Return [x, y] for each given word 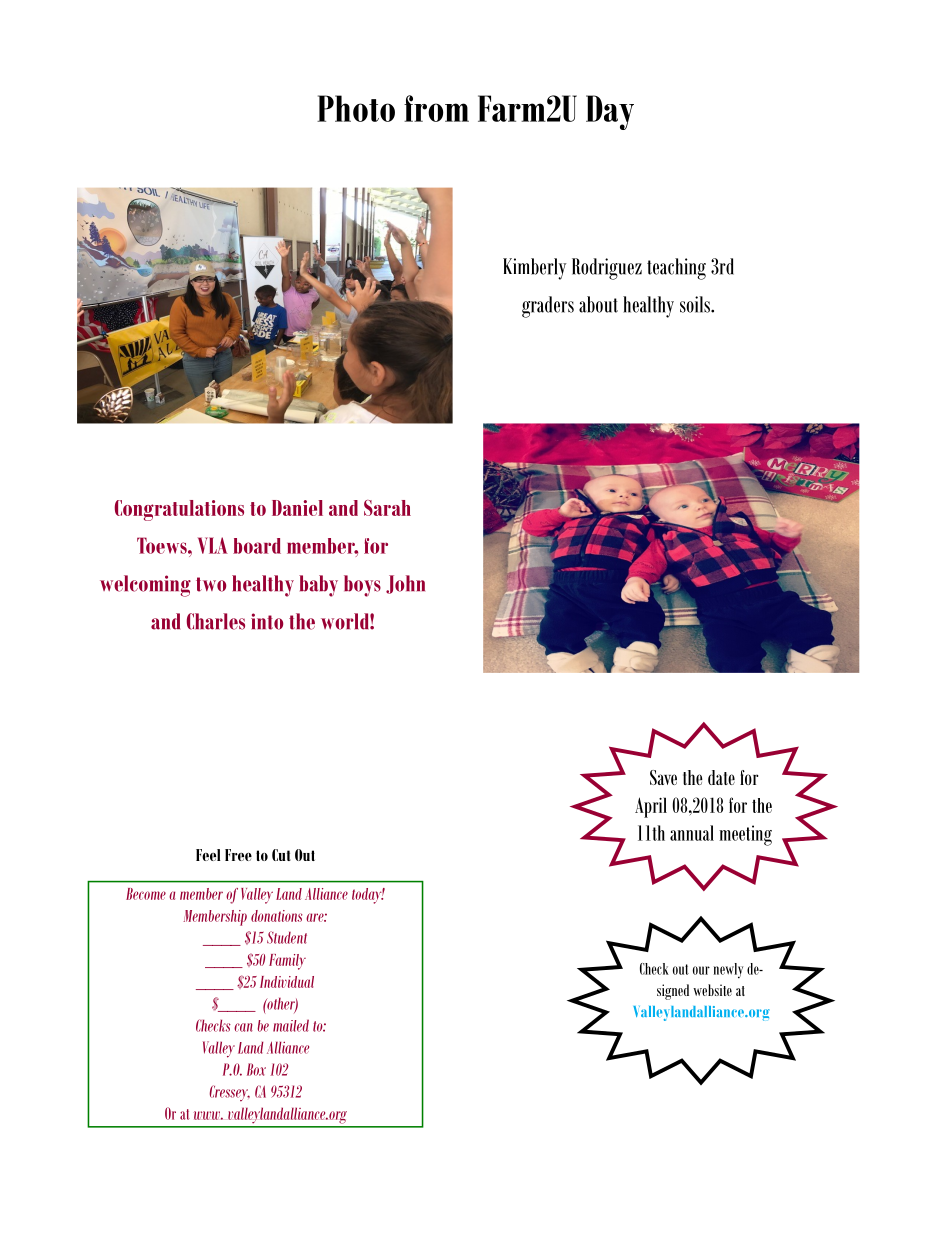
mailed [291, 1025]
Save [663, 777]
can [243, 1027]
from [436, 108]
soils [696, 304]
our [701, 970]
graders [548, 307]
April [651, 807]
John [405, 584]
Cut [281, 855]
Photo [356, 108]
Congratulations [179, 510]
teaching [676, 269]
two [211, 584]
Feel [208, 855]
